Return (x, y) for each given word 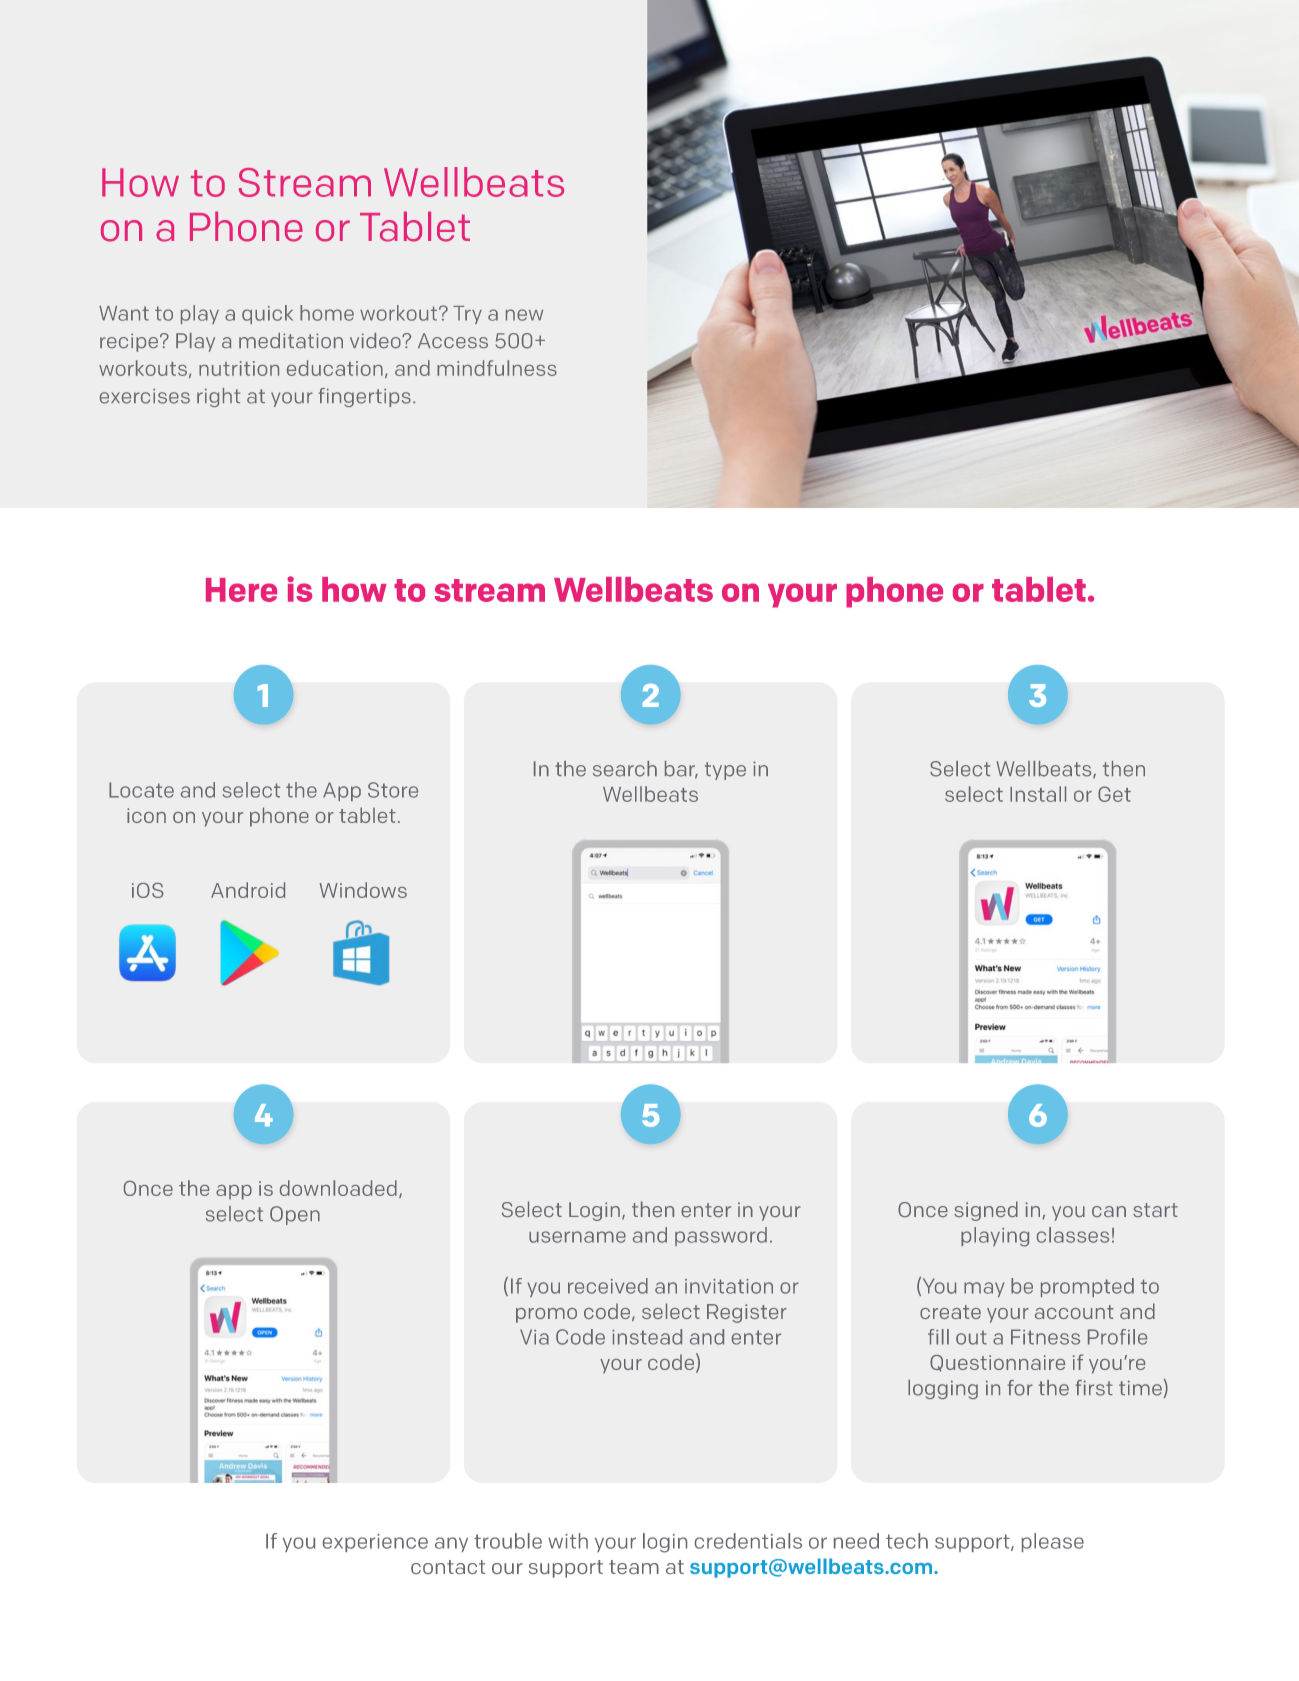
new (524, 315)
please (1053, 1542)
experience (375, 1543)
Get (1114, 794)
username (577, 1237)
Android (248, 890)
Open (295, 1215)
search (625, 769)
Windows (363, 890)
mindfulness (497, 368)
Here (241, 590)
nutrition (239, 368)
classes (1073, 1235)
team (634, 1567)
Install (1038, 794)
